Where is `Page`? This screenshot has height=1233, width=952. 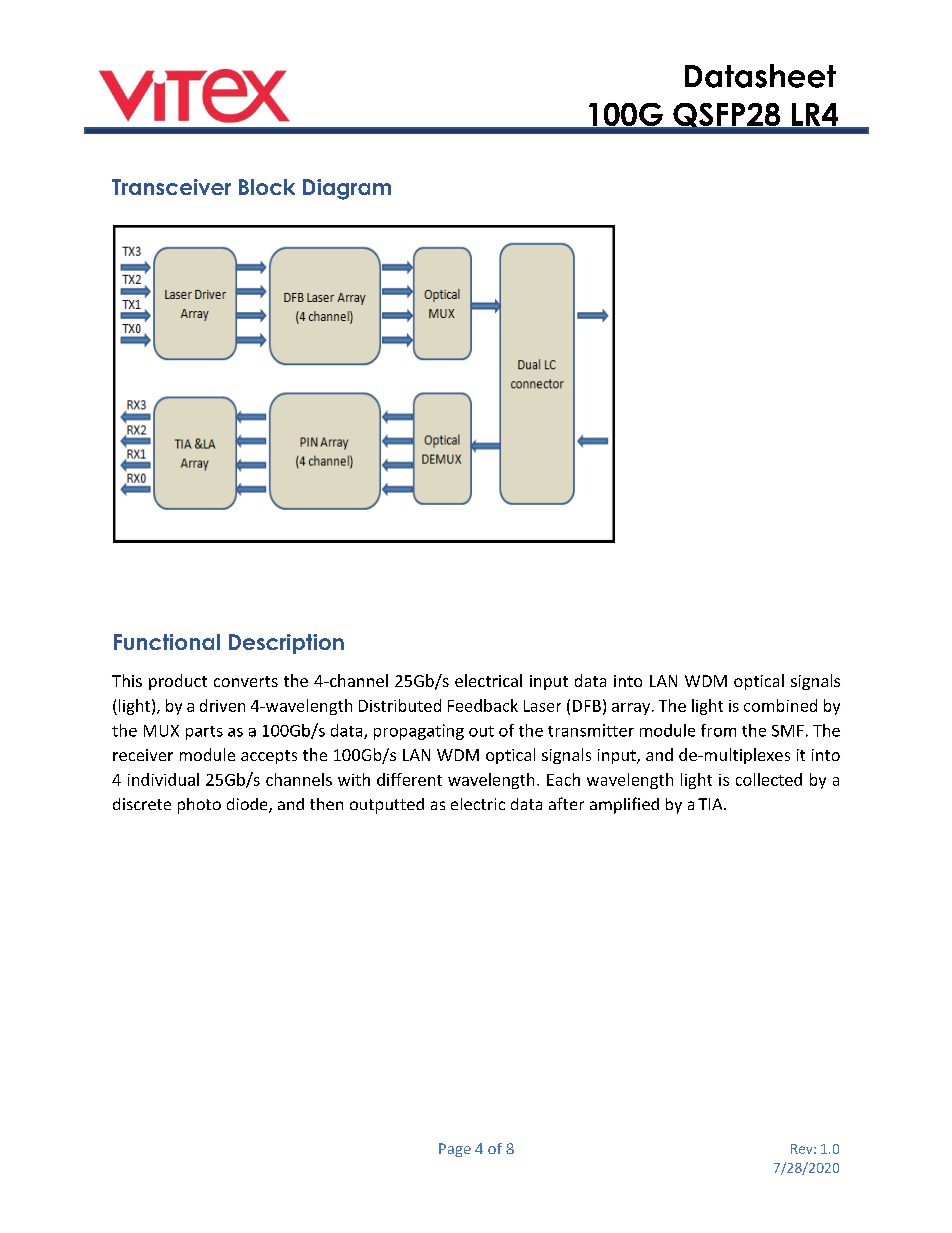
Page is located at coordinates (455, 1150).
